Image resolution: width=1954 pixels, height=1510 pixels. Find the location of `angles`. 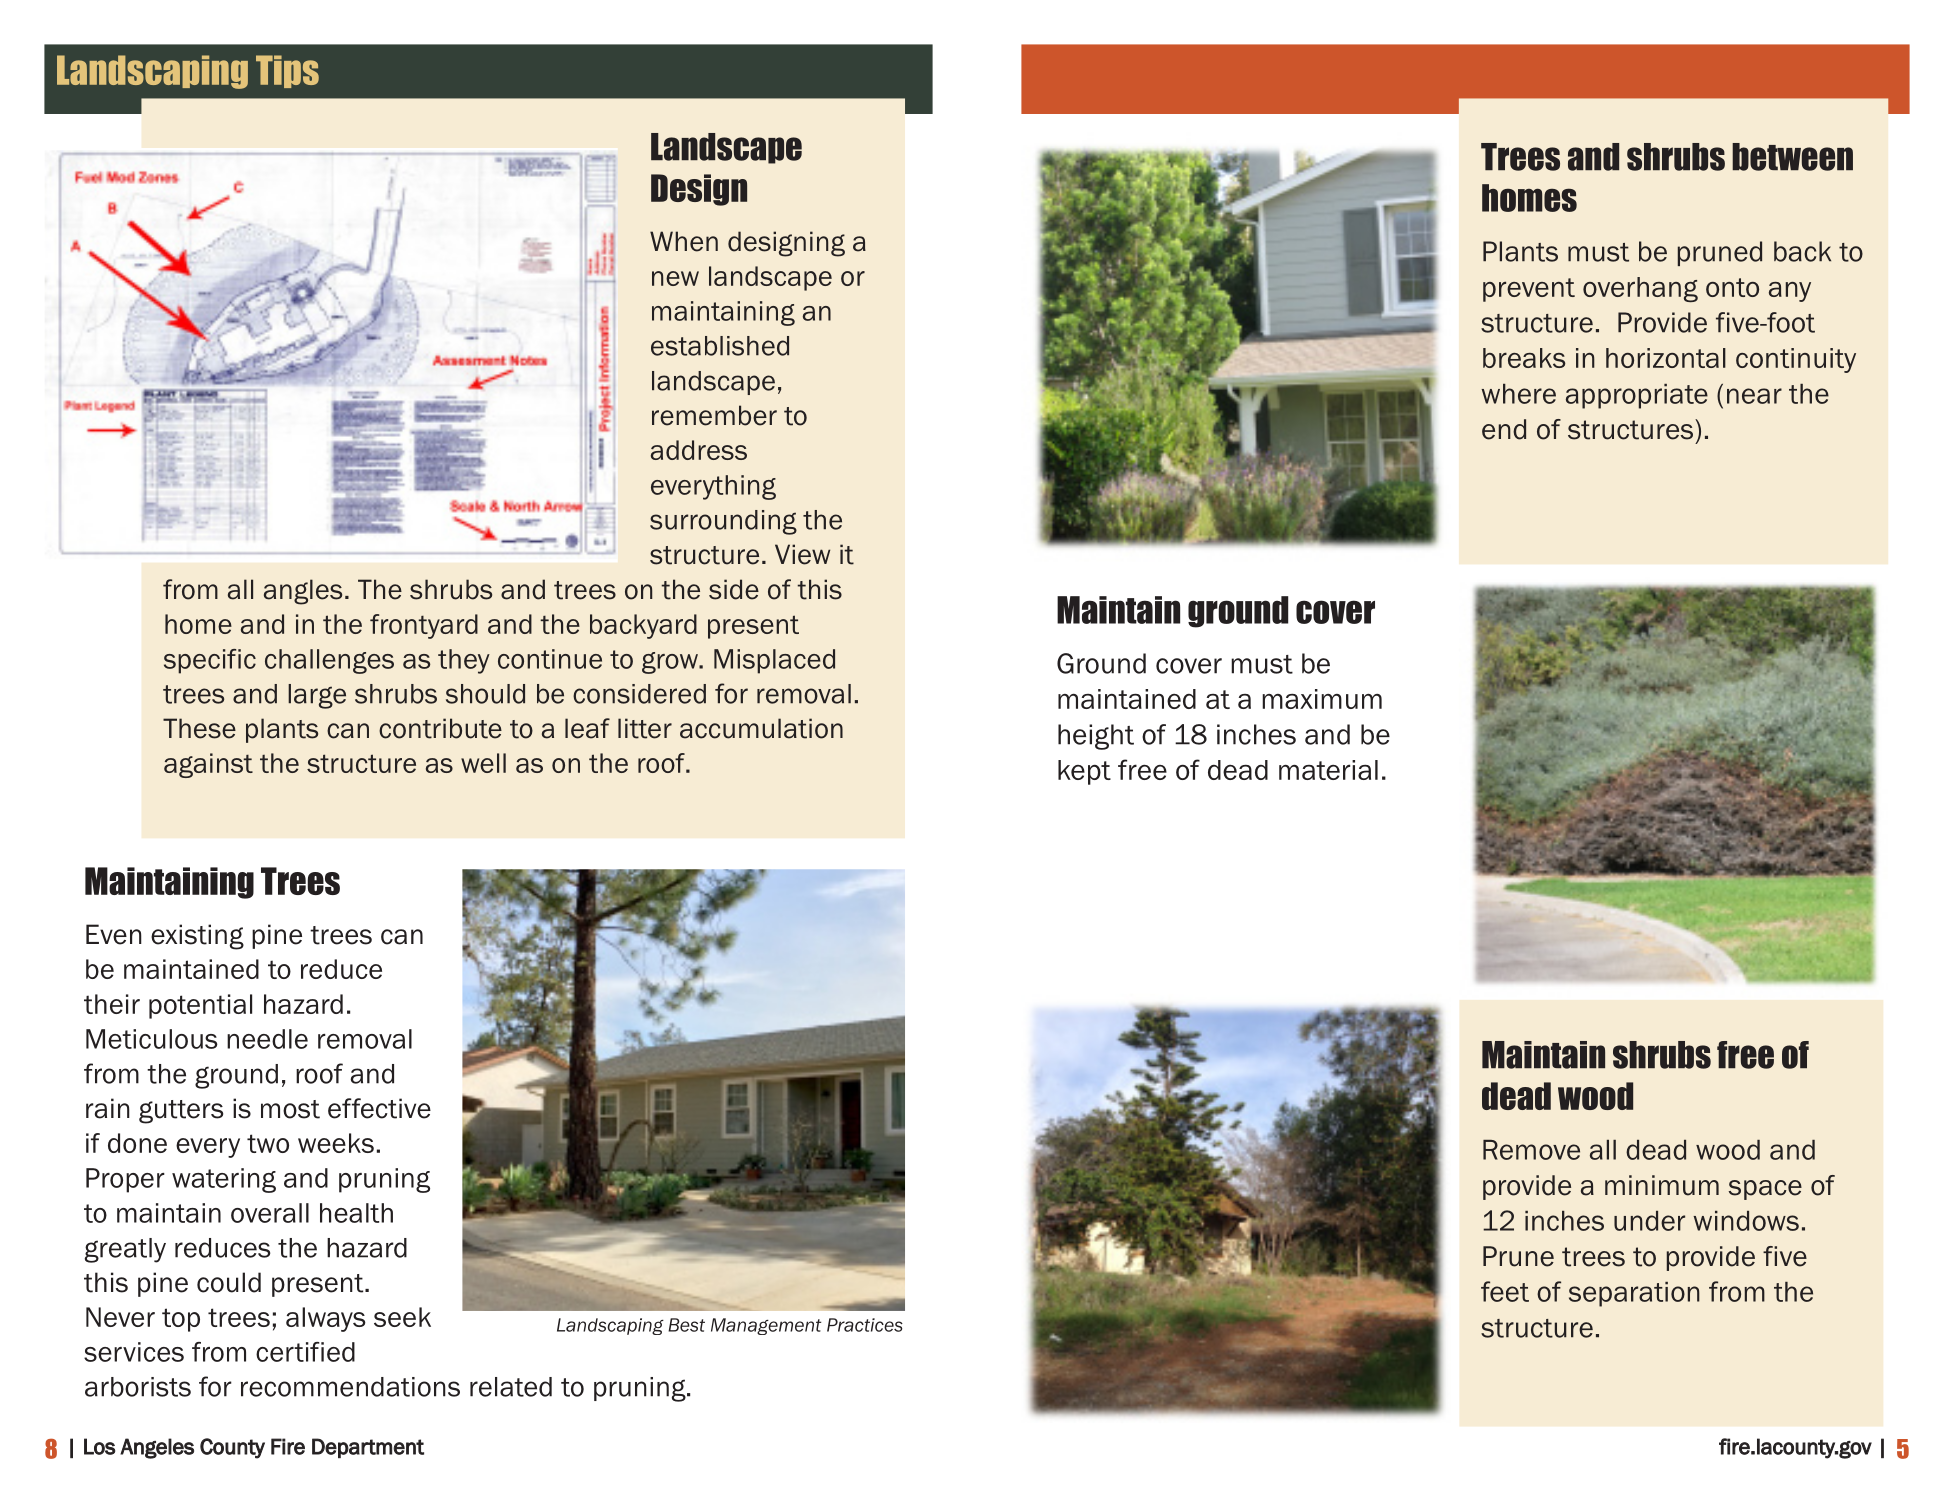

angles is located at coordinates (303, 592).
